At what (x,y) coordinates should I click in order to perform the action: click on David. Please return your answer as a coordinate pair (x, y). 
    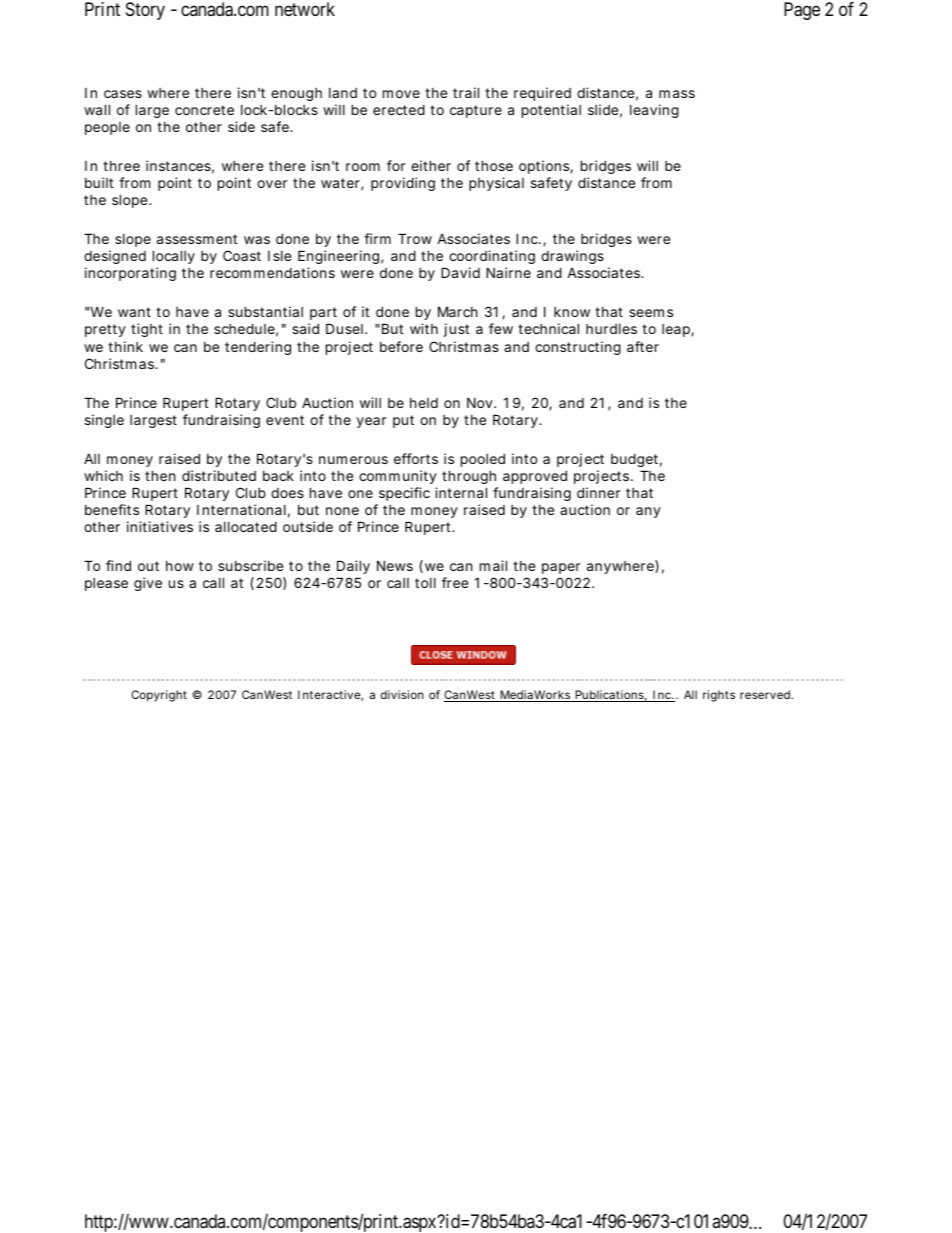
    Looking at the image, I should click on (460, 272).
